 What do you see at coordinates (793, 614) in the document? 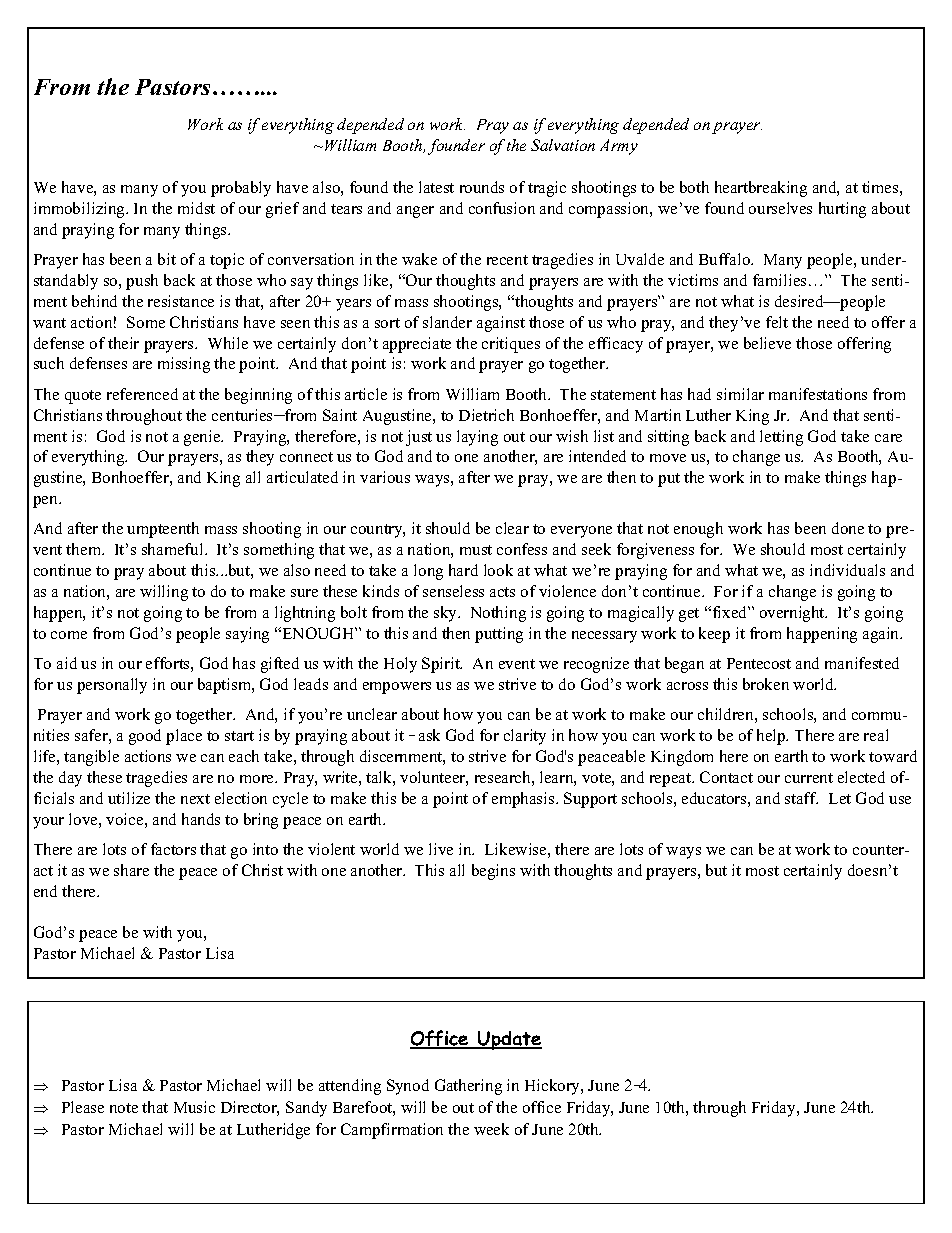
I see `overnight` at bounding box center [793, 614].
